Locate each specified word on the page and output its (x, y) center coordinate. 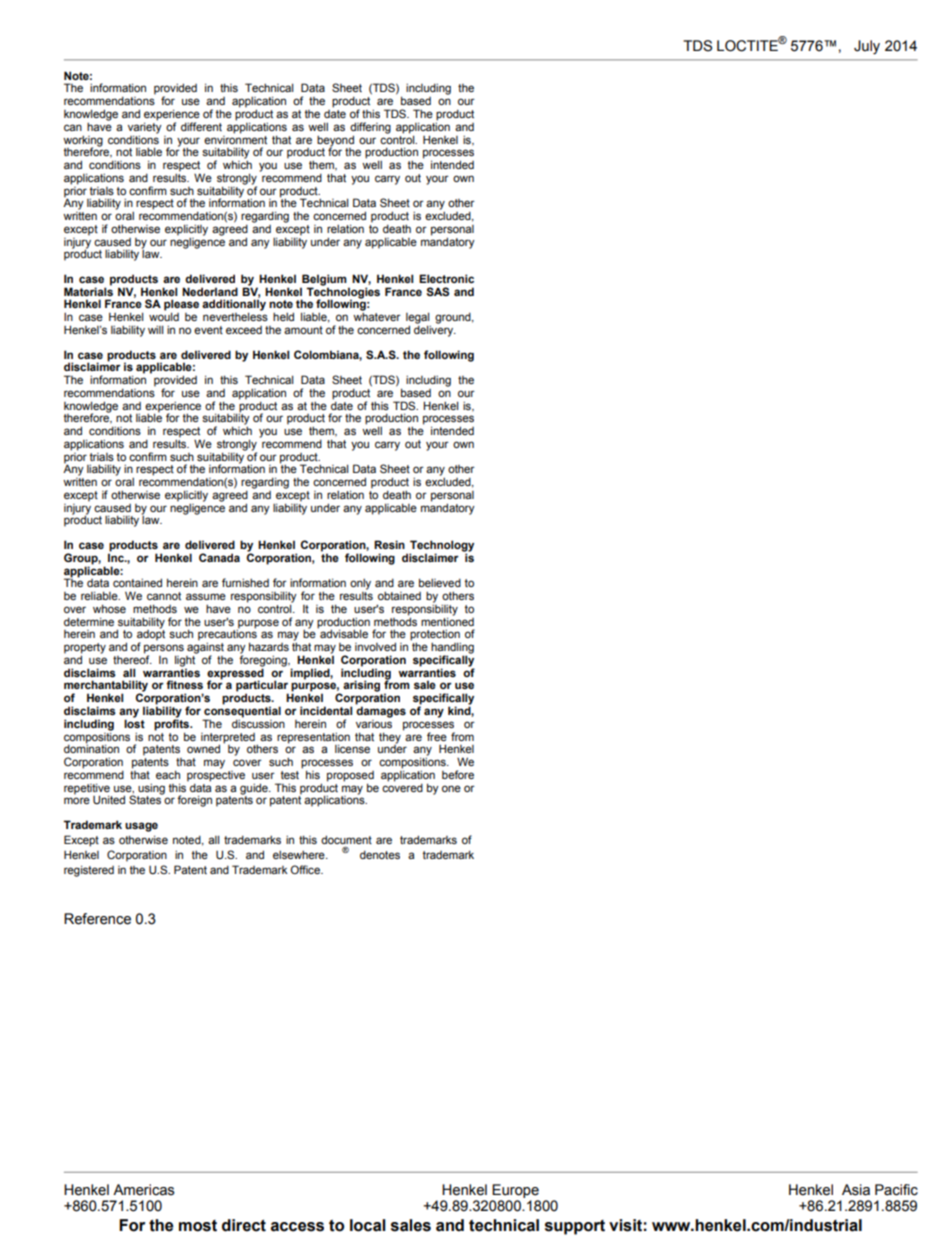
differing (370, 129)
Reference (97, 919)
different (201, 126)
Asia (856, 1190)
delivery (435, 330)
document (346, 839)
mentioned (447, 620)
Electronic (446, 278)
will (155, 329)
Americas (144, 1190)
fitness (184, 684)
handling (452, 649)
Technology (442, 547)
